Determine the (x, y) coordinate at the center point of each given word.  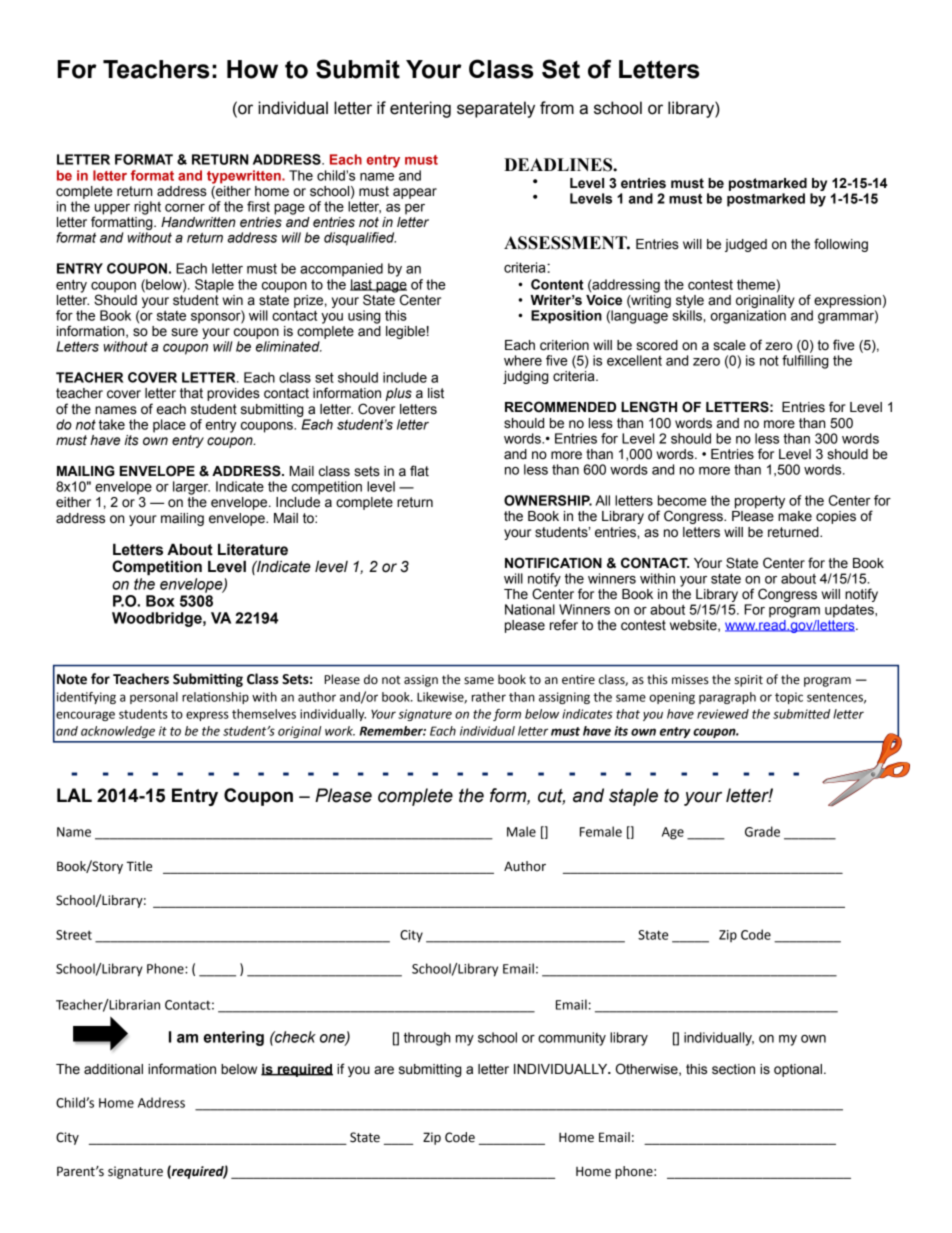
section (733, 1069)
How (252, 69)
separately (496, 109)
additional (113, 1069)
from (557, 108)
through (427, 1039)
